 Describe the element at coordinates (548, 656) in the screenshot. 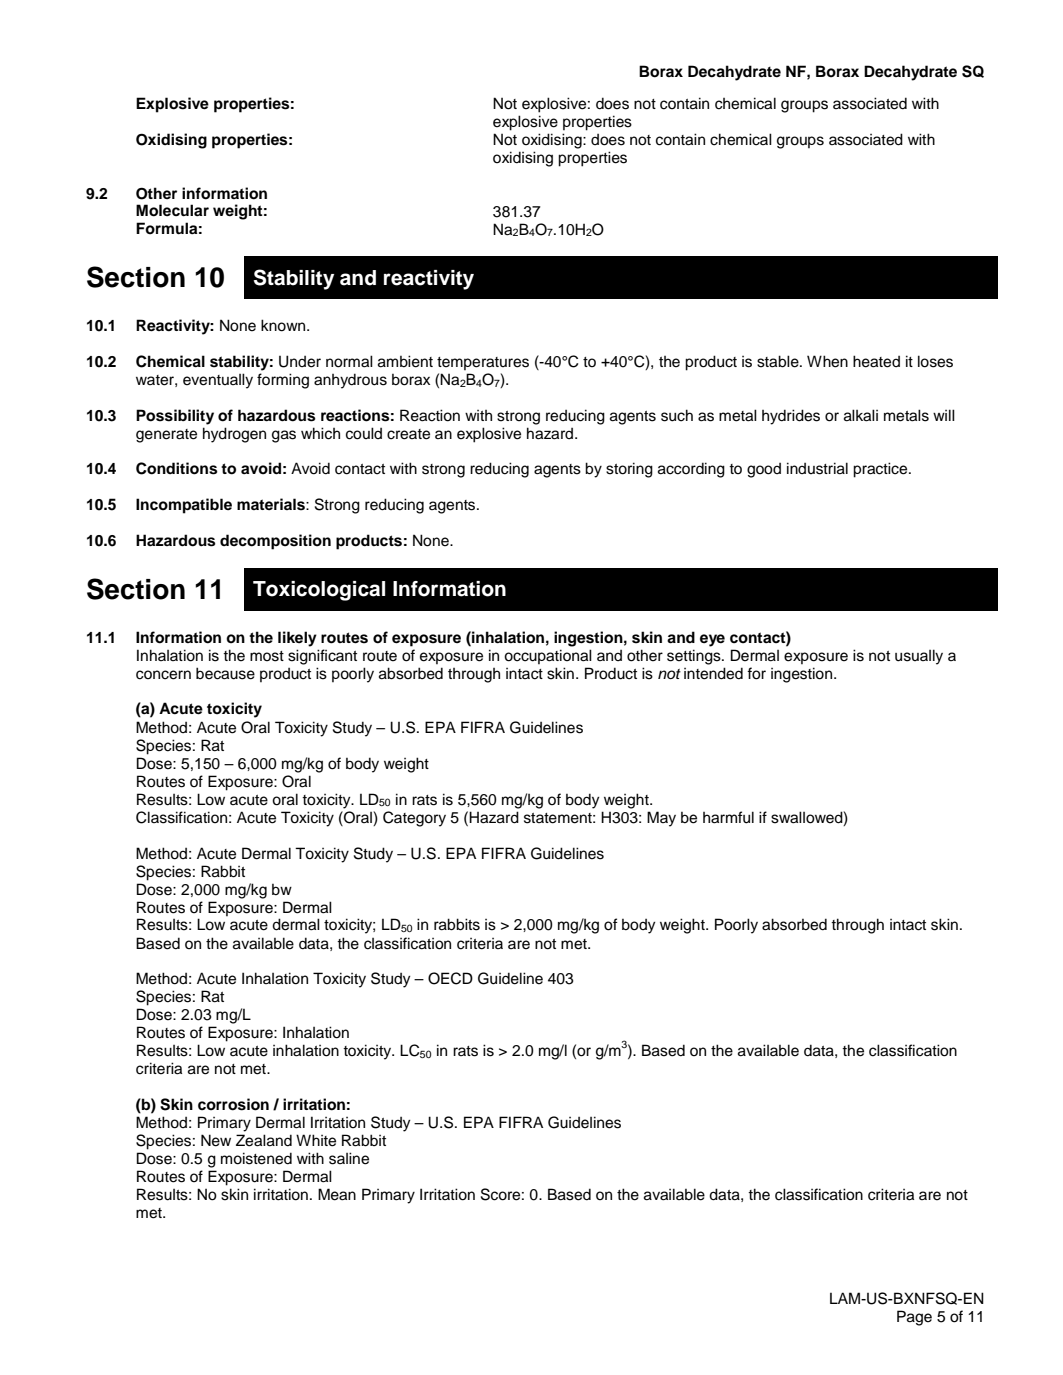

I see `occupational` at that location.
